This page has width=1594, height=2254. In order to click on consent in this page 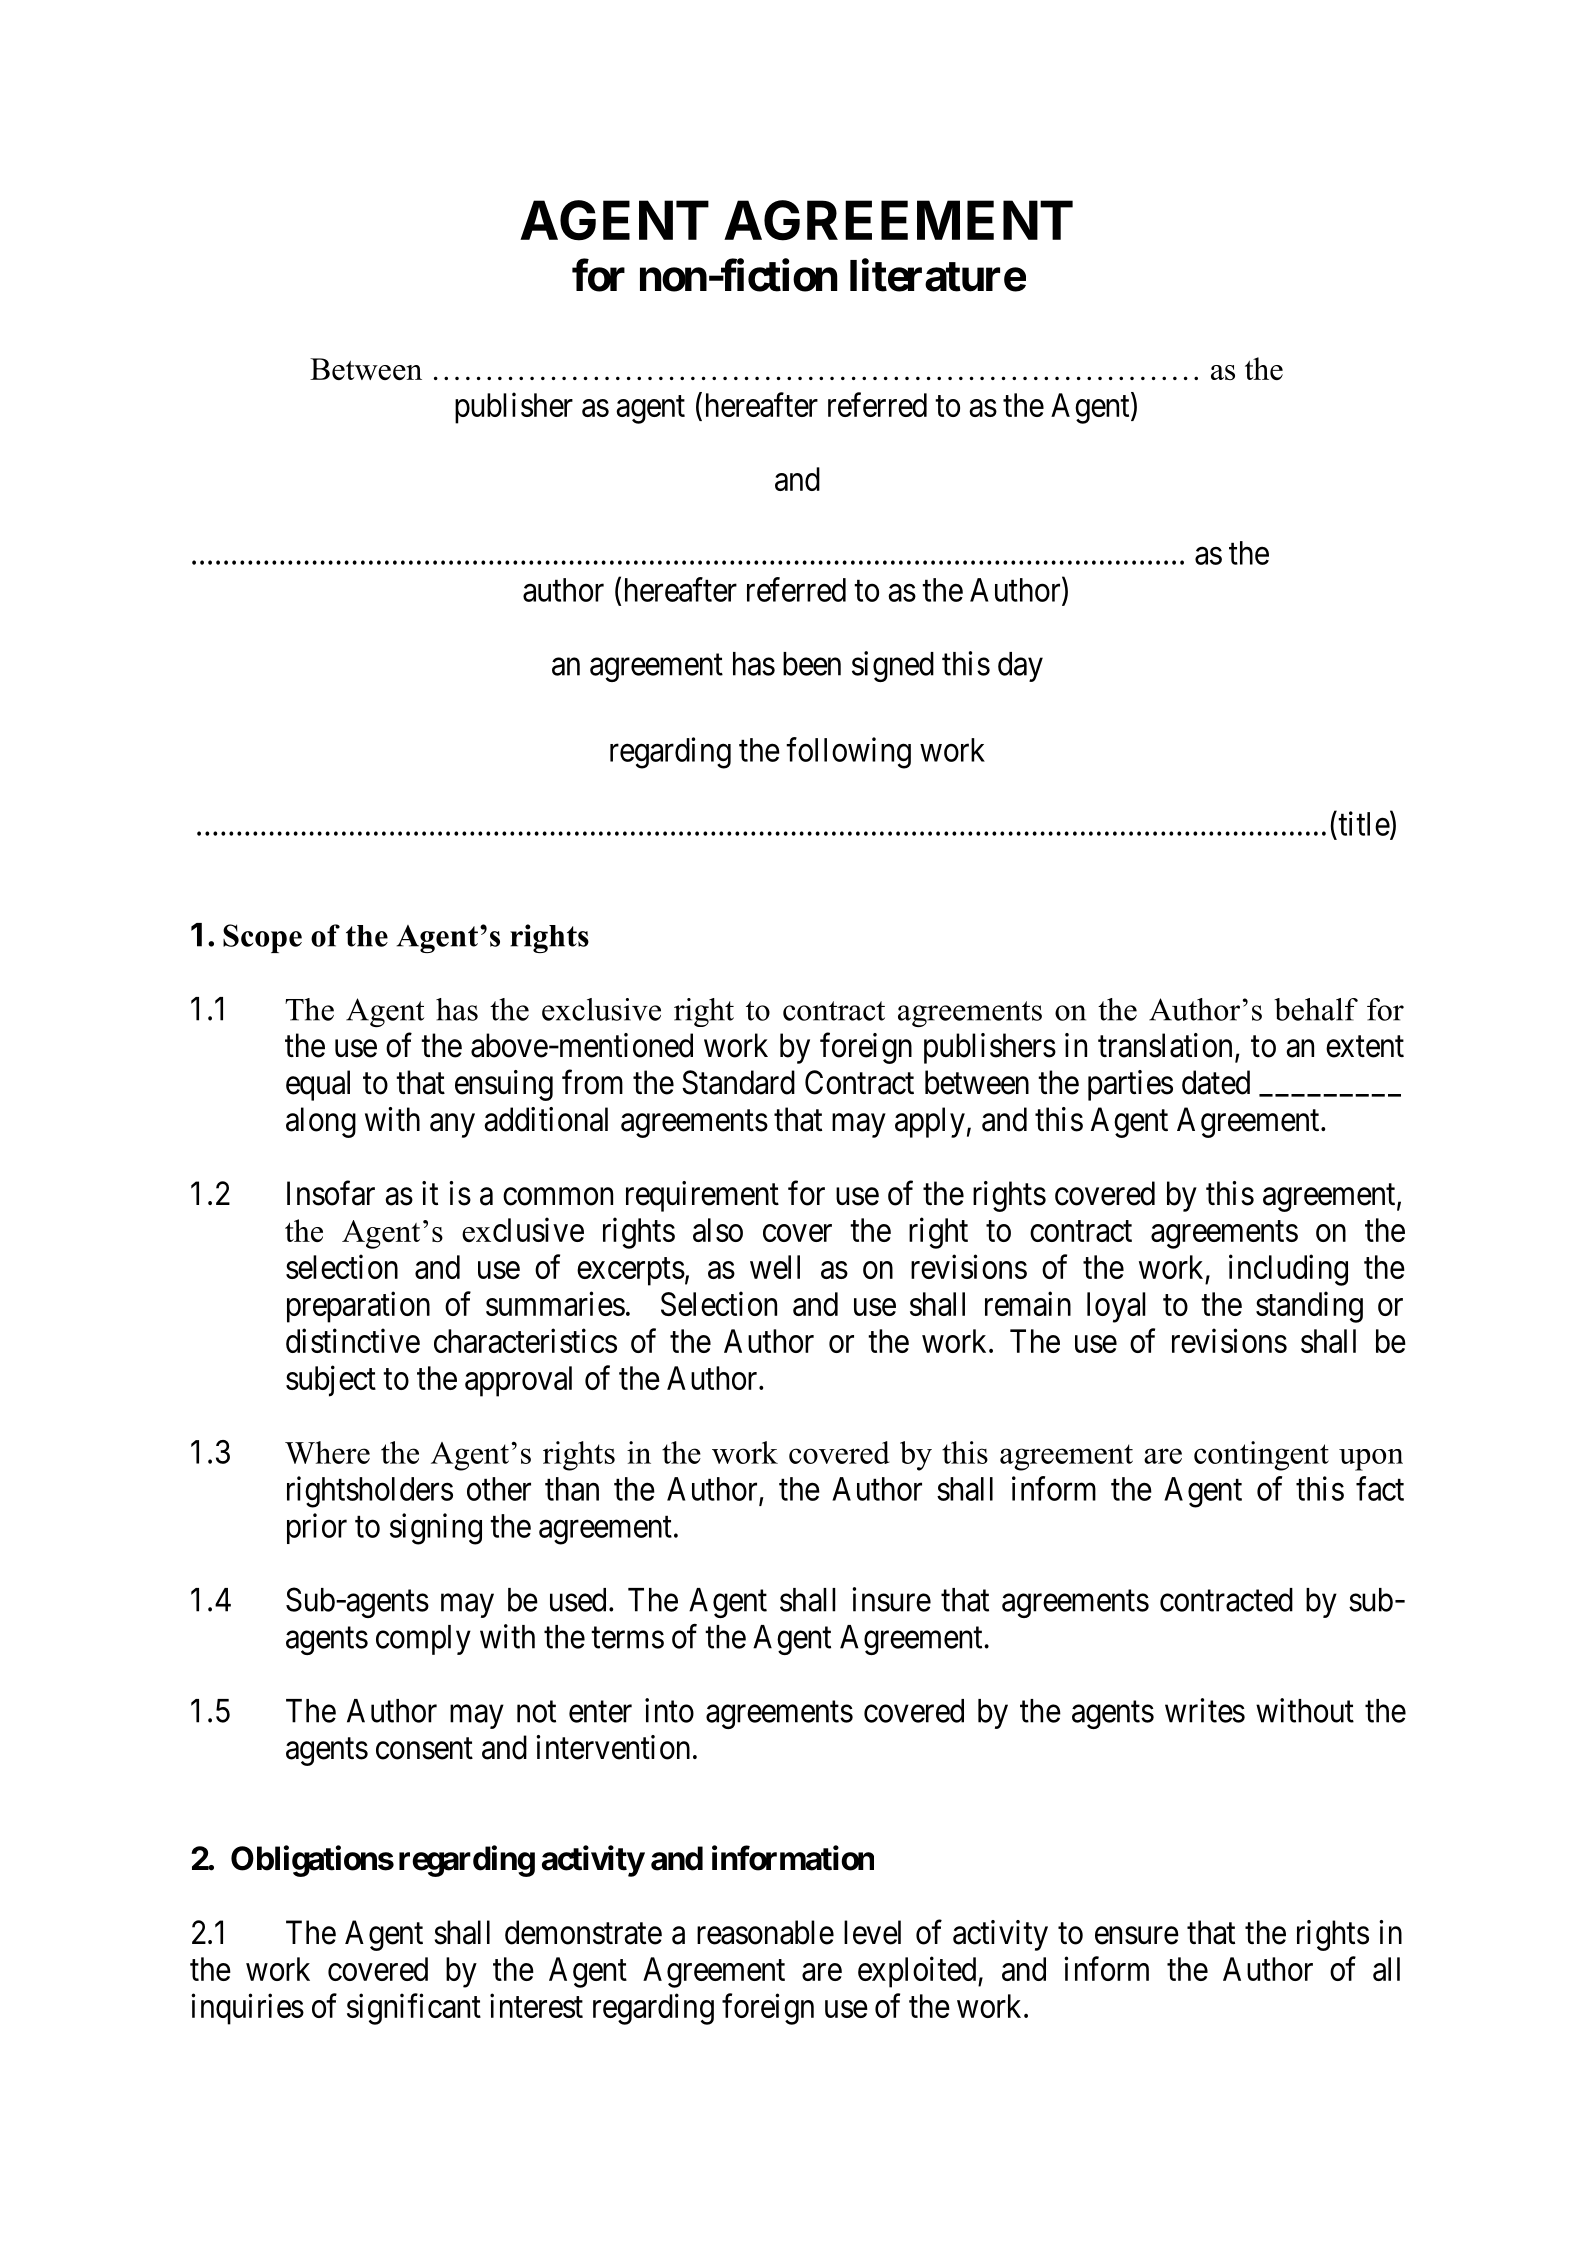, I will do `click(424, 1749)`.
